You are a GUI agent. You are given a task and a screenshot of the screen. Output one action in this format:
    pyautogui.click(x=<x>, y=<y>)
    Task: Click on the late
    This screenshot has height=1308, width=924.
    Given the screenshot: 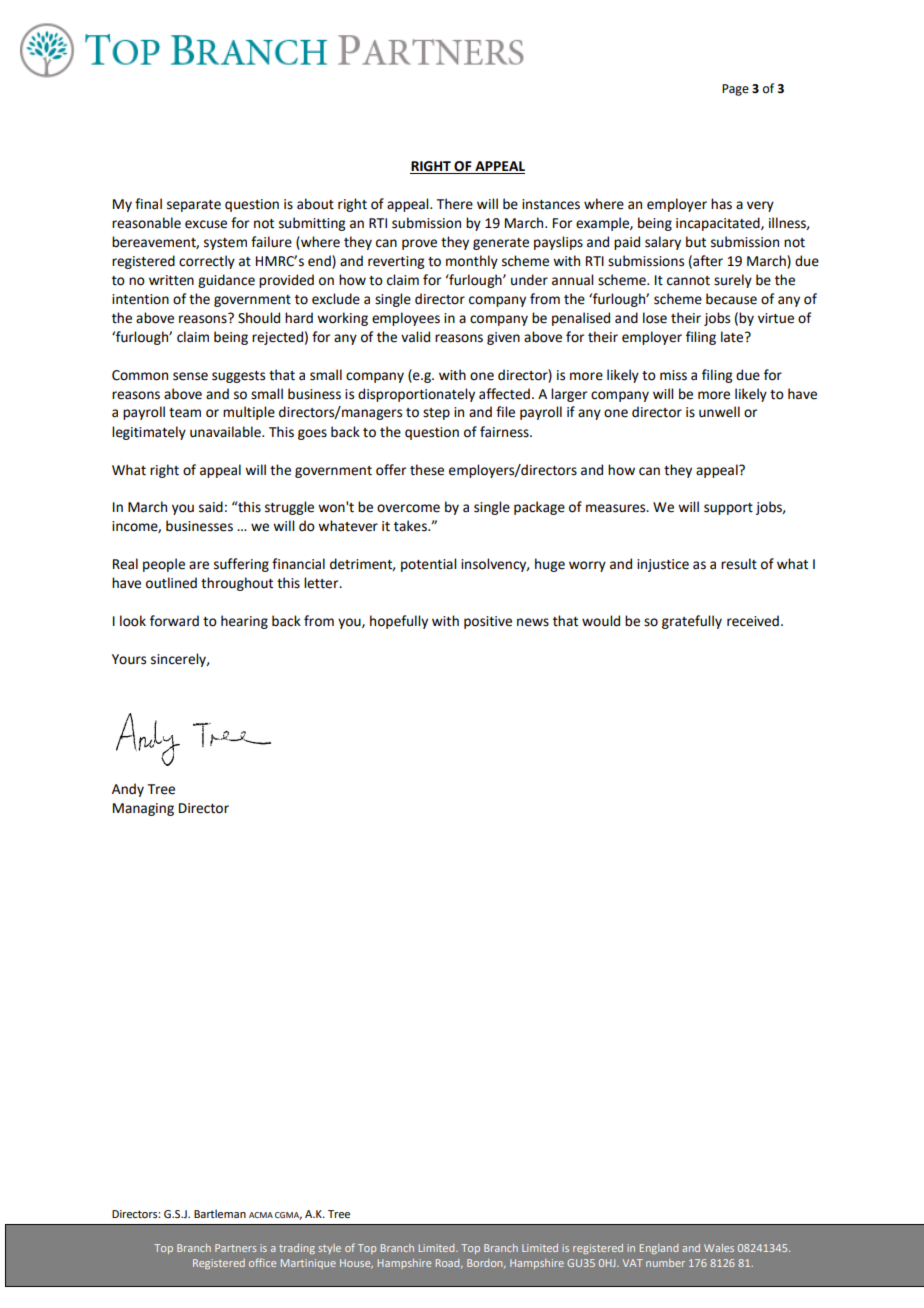 What is the action you would take?
    pyautogui.click(x=733, y=337)
